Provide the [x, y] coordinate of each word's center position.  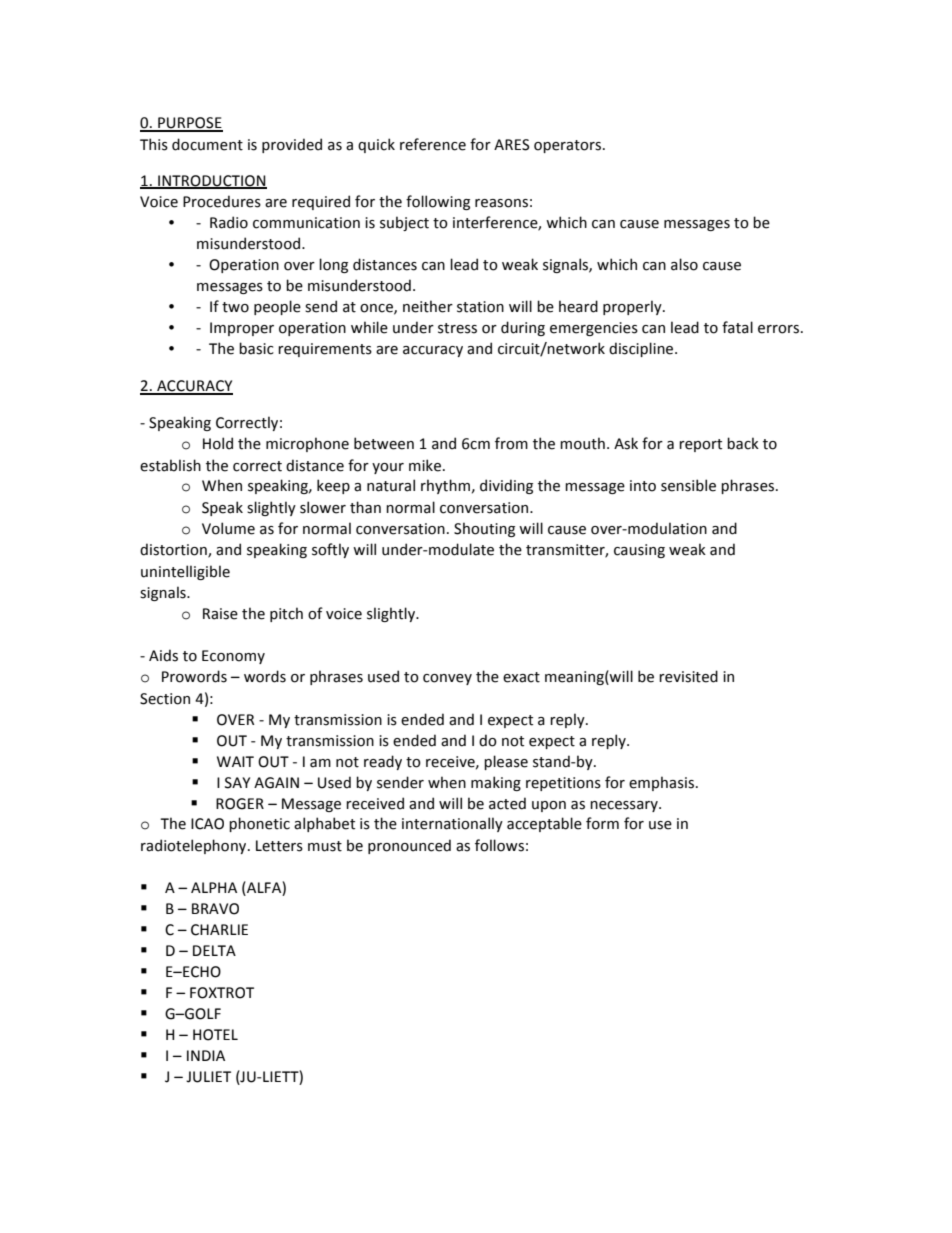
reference [433, 144]
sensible [688, 485]
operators [569, 146]
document [207, 144]
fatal [737, 327]
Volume [228, 528]
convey [447, 679]
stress [457, 328]
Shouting [484, 529]
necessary [625, 806]
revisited [688, 676]
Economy [233, 657]
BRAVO [215, 909]
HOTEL [215, 1035]
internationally [452, 824]
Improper [242, 329]
